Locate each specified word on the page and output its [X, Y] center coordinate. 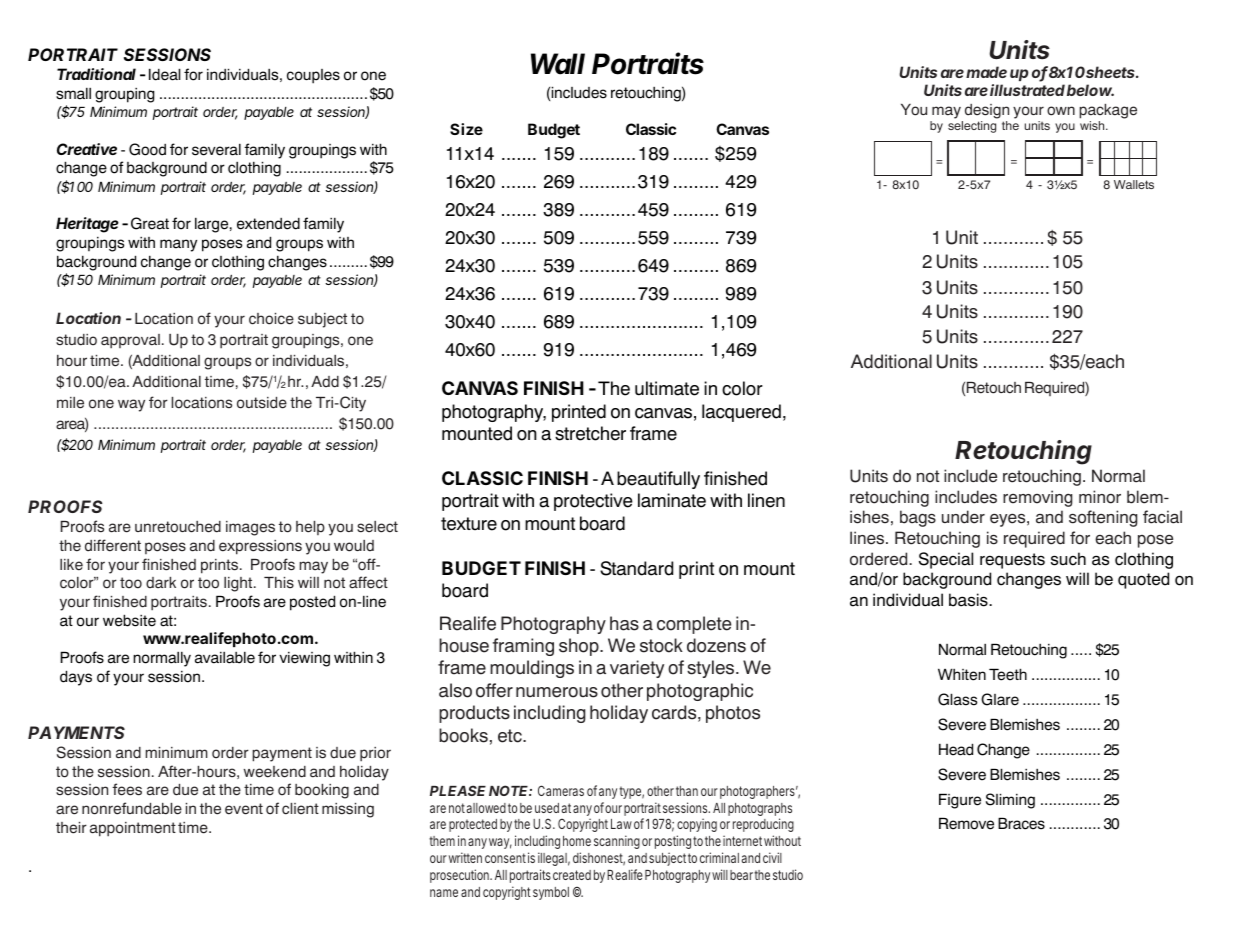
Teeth [1008, 674]
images [250, 528]
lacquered [741, 413]
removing [1038, 498]
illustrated [1027, 90]
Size [466, 129]
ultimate [667, 388]
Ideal [164, 74]
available [225, 657]
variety [637, 669]
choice [271, 319]
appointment [133, 829]
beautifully [658, 480]
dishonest [599, 859]
